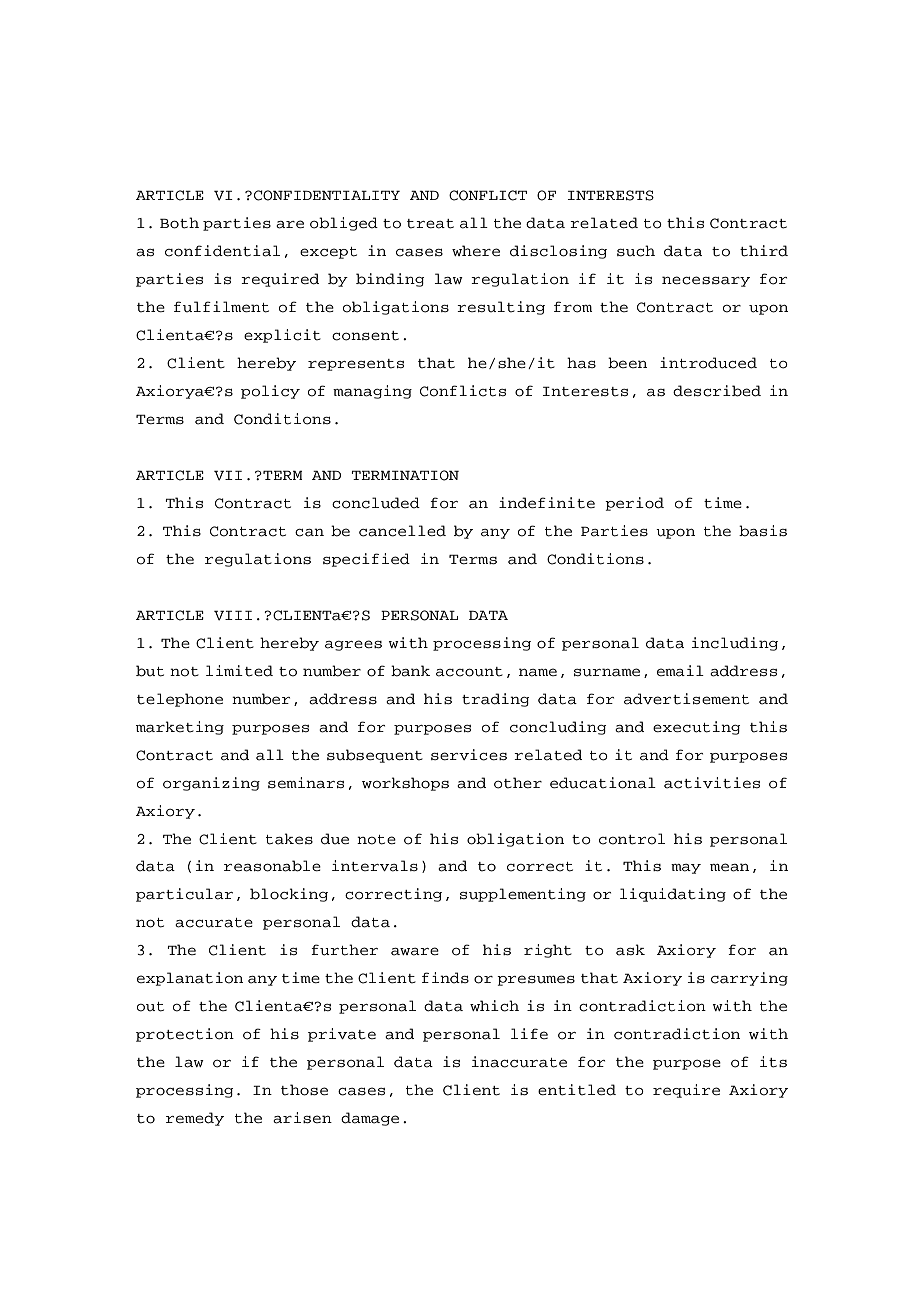  Describe the element at coordinates (370, 1119) in the screenshot. I see `damage` at that location.
